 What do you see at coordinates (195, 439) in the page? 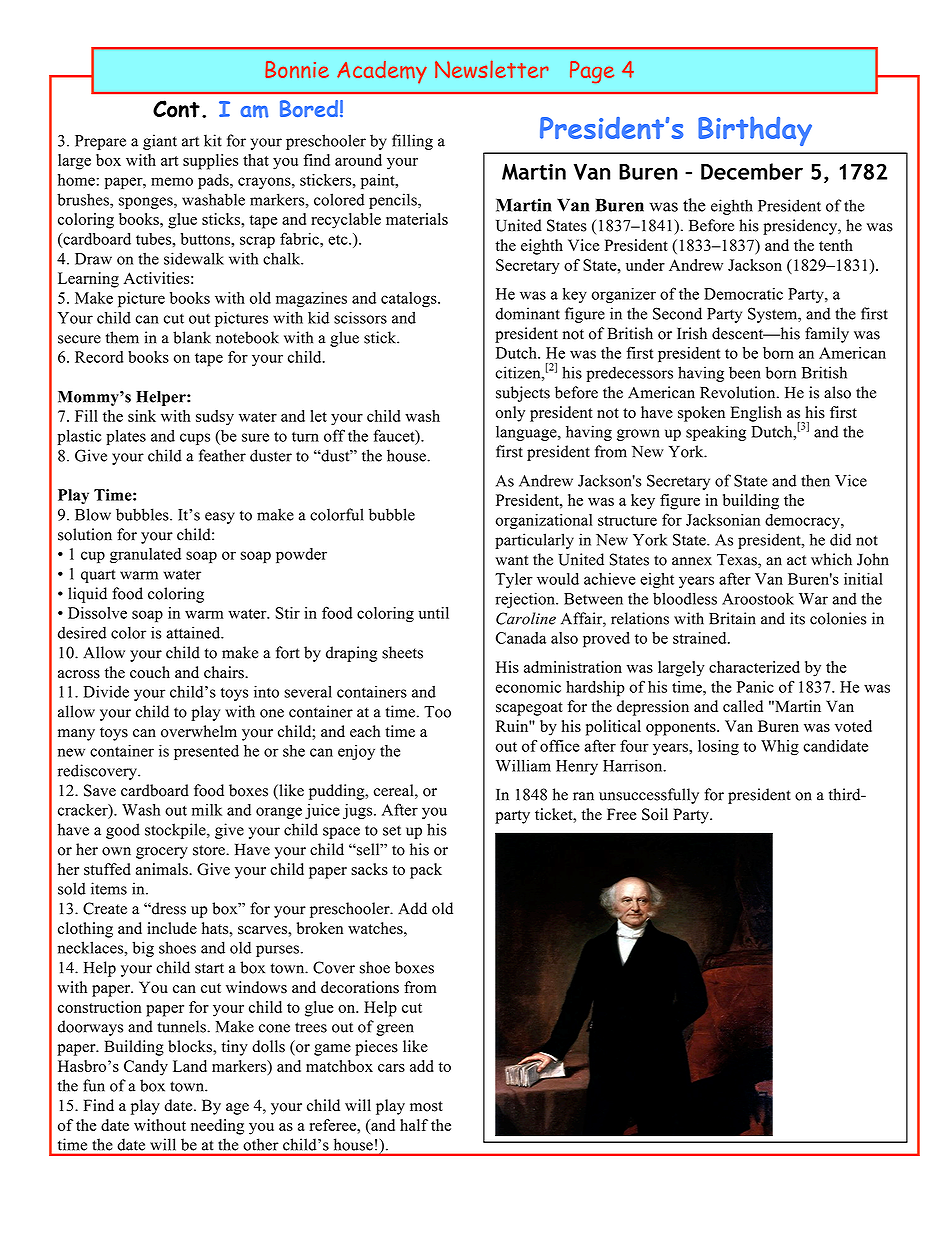
I see `cups` at bounding box center [195, 439].
